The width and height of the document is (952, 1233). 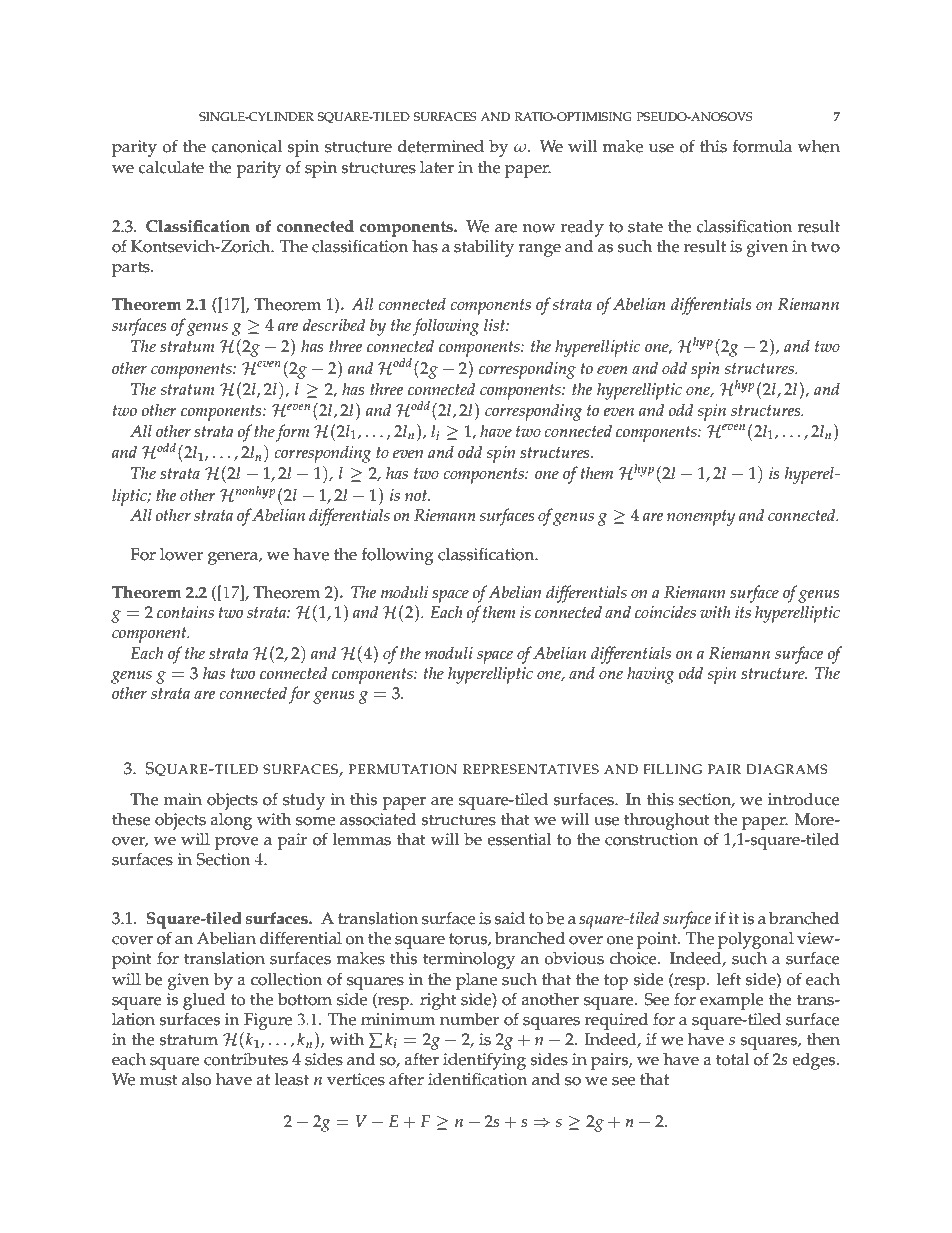 I want to click on lower, so click(x=181, y=554).
